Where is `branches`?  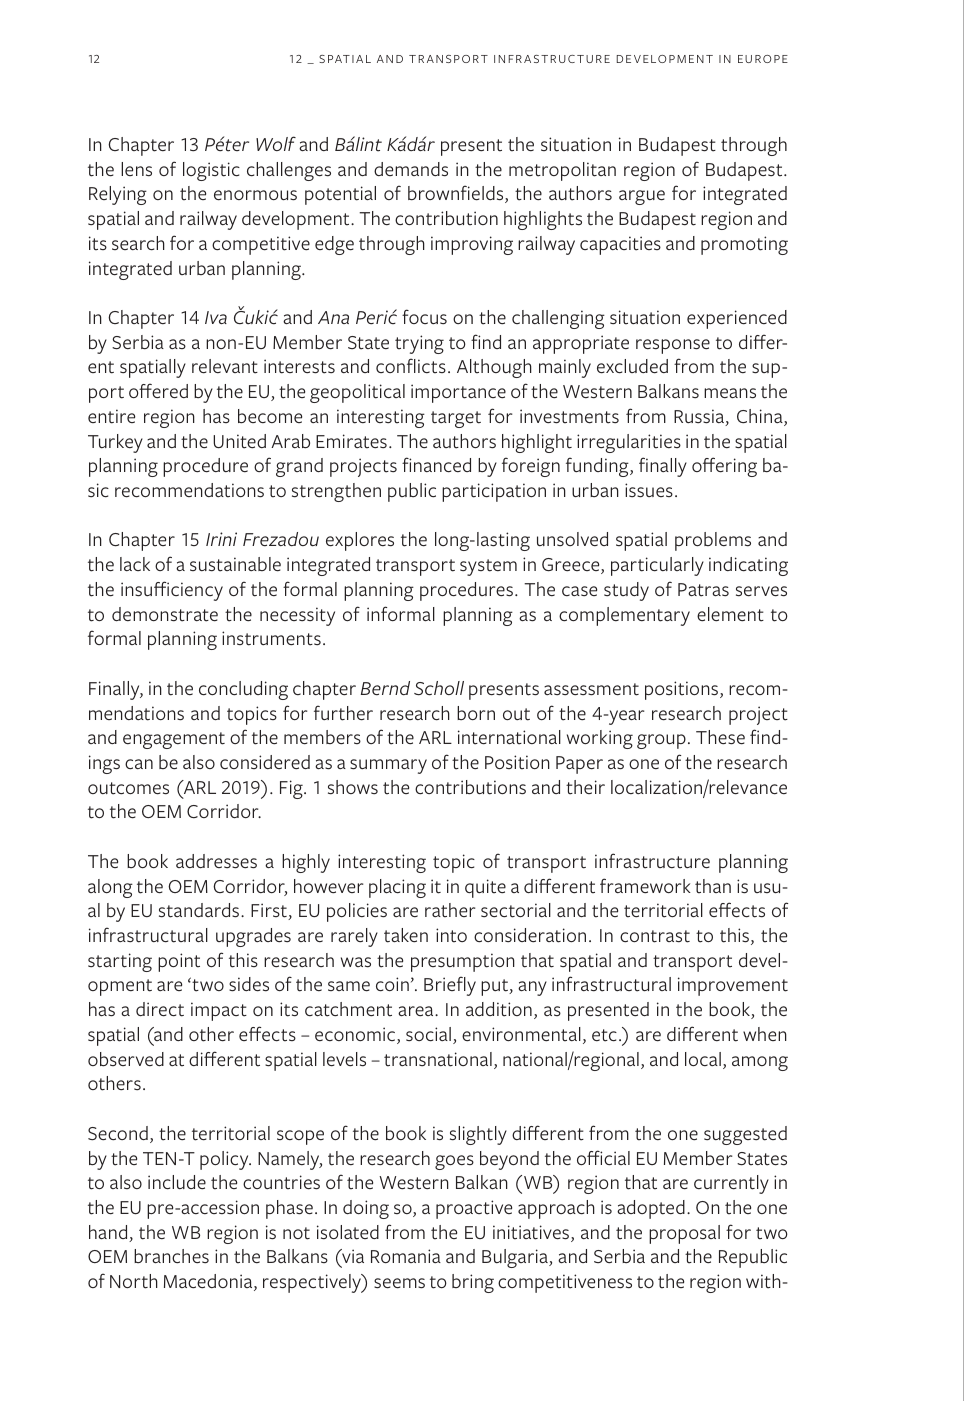 branches is located at coordinates (171, 1256).
